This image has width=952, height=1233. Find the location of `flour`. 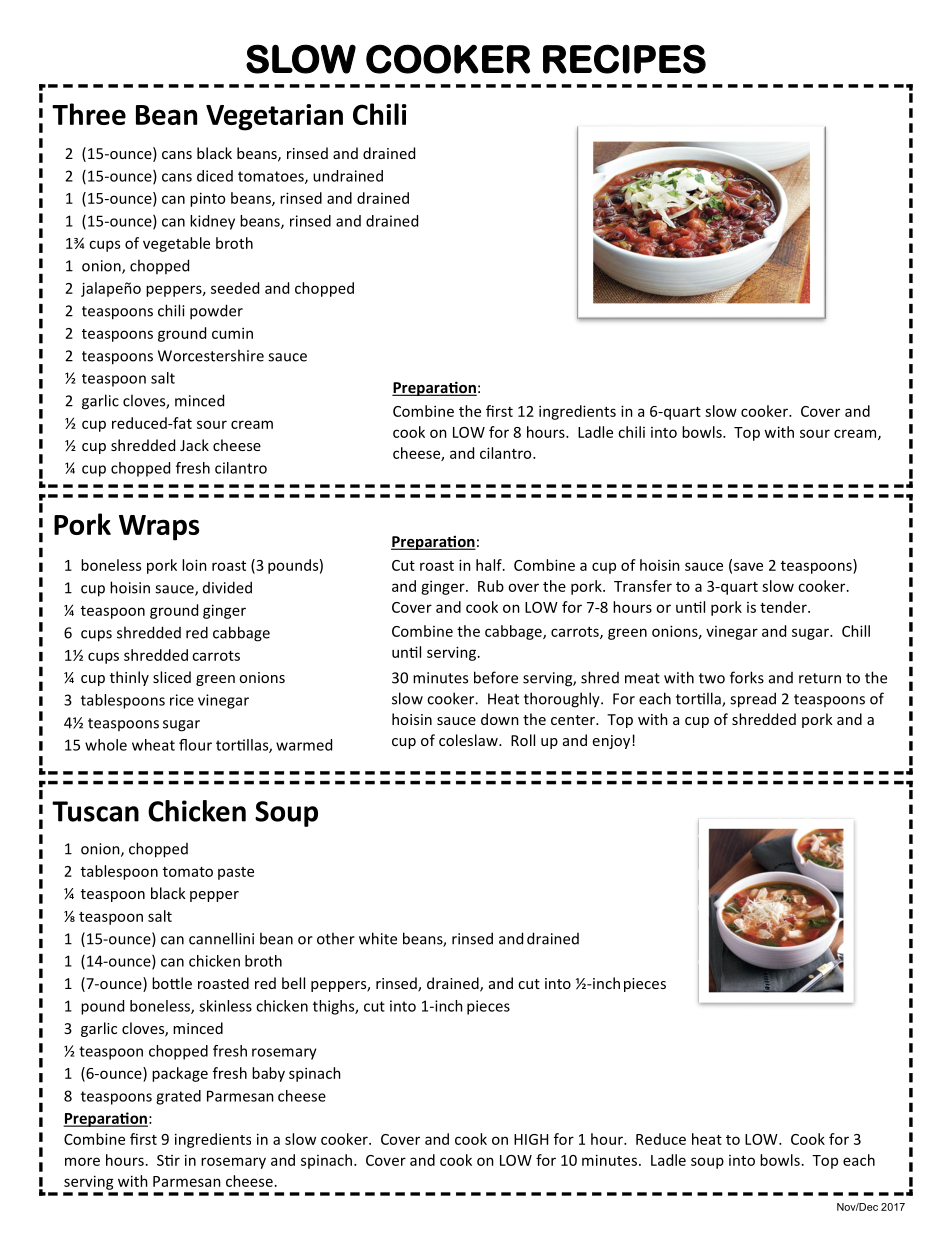

flour is located at coordinates (195, 745).
